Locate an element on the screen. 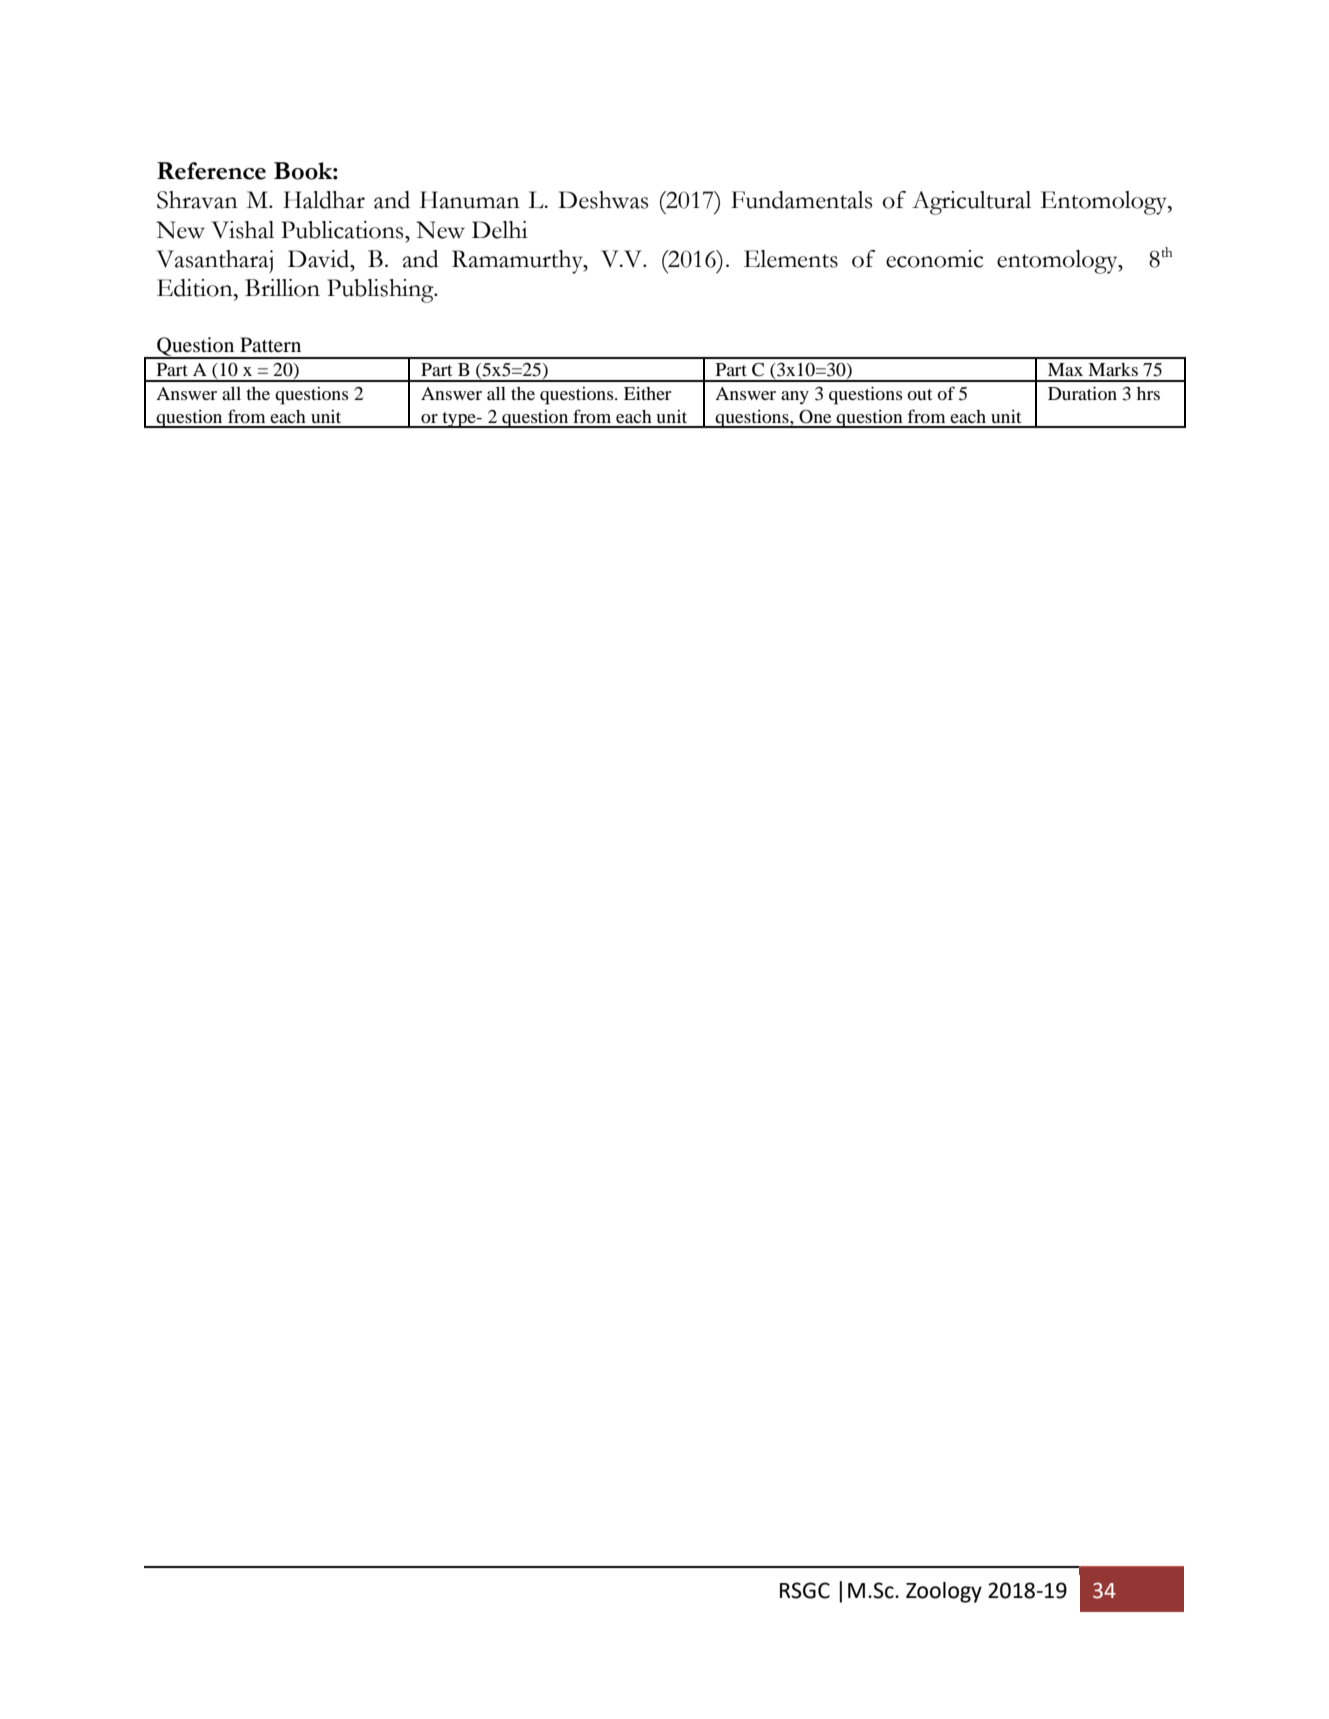 Image resolution: width=1329 pixels, height=1719 pixels. Publications is located at coordinates (343, 230).
